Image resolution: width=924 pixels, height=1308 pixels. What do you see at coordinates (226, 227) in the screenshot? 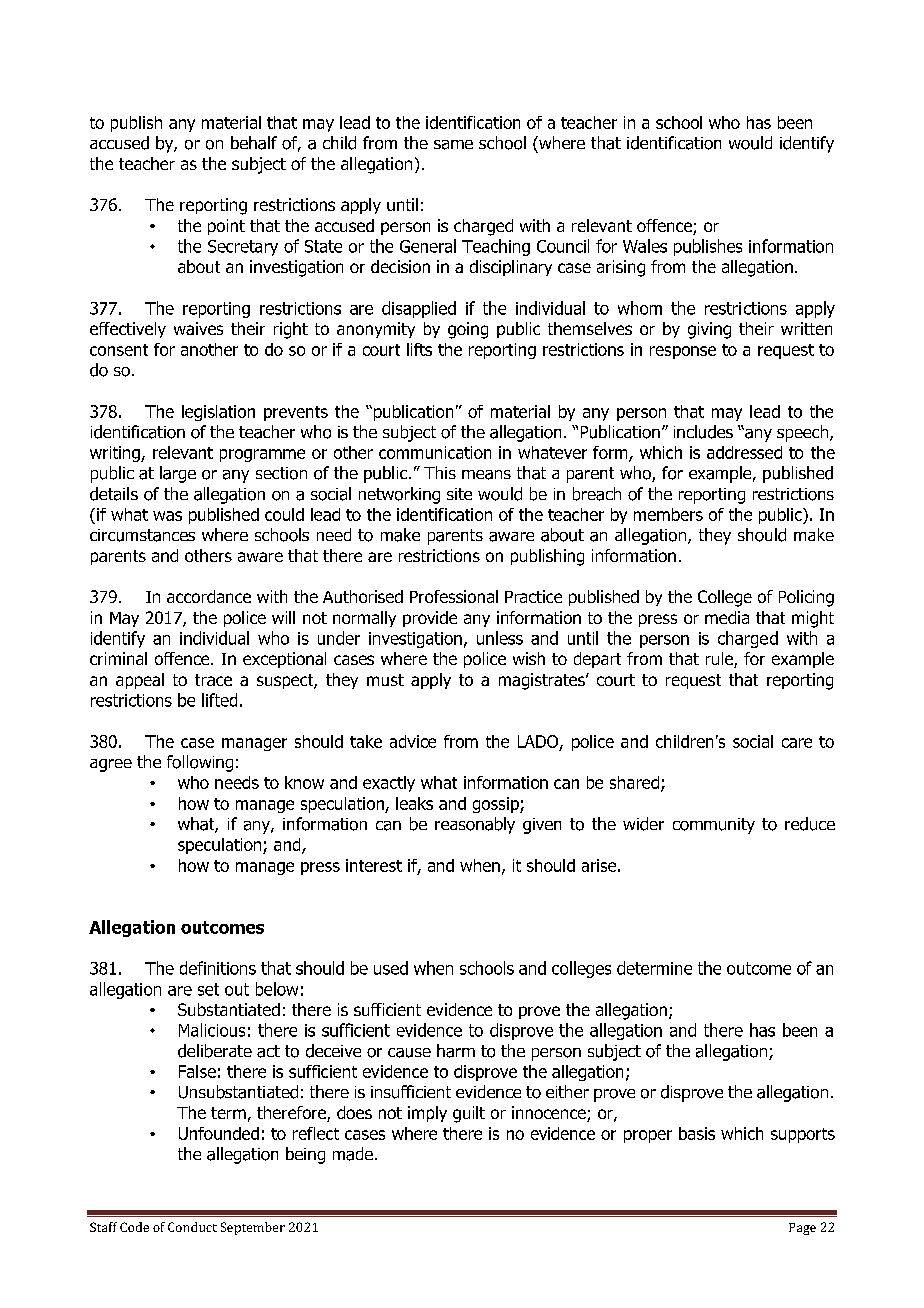
I see `point` at bounding box center [226, 227].
